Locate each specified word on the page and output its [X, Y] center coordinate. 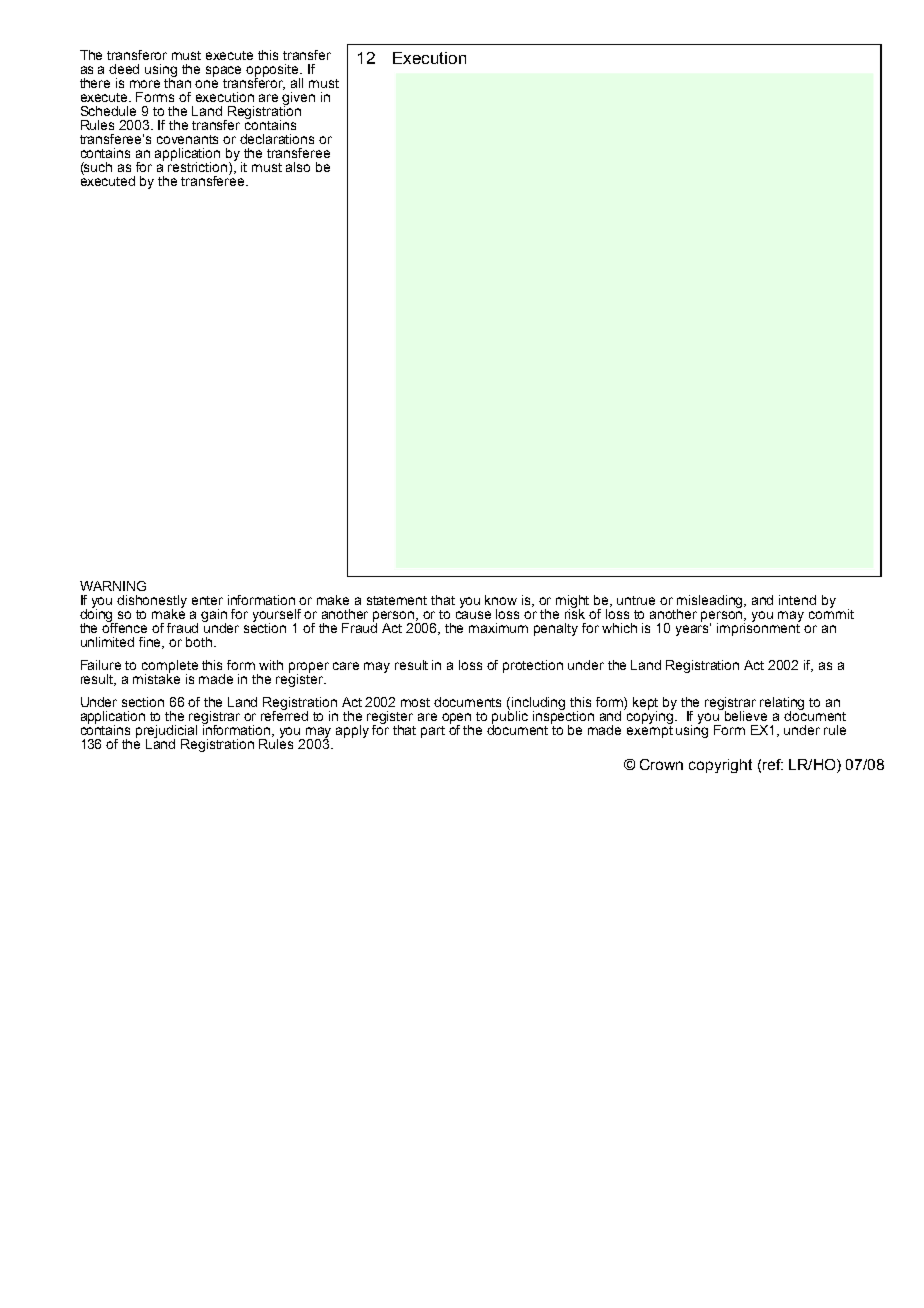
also [298, 167]
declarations [277, 139]
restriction [199, 167]
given [298, 99]
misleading [711, 603]
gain [214, 617]
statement [397, 600]
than [177, 82]
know [501, 600]
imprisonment [758, 628]
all [297, 83]
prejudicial [166, 732]
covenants [187, 139]
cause [473, 615]
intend [797, 600]
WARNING [113, 586]
